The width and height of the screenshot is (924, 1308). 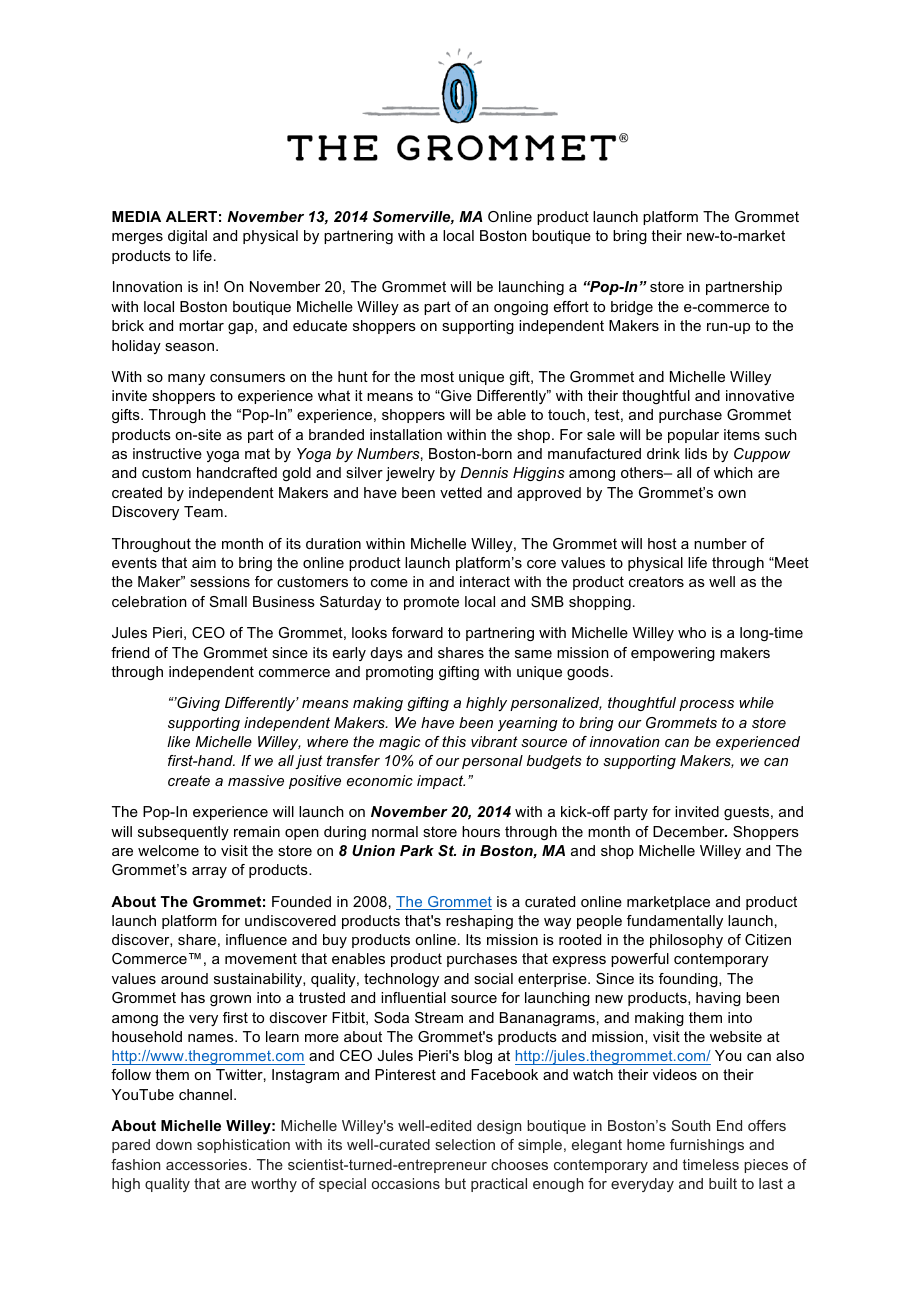 What do you see at coordinates (686, 941) in the screenshot?
I see `philosophy` at bounding box center [686, 941].
